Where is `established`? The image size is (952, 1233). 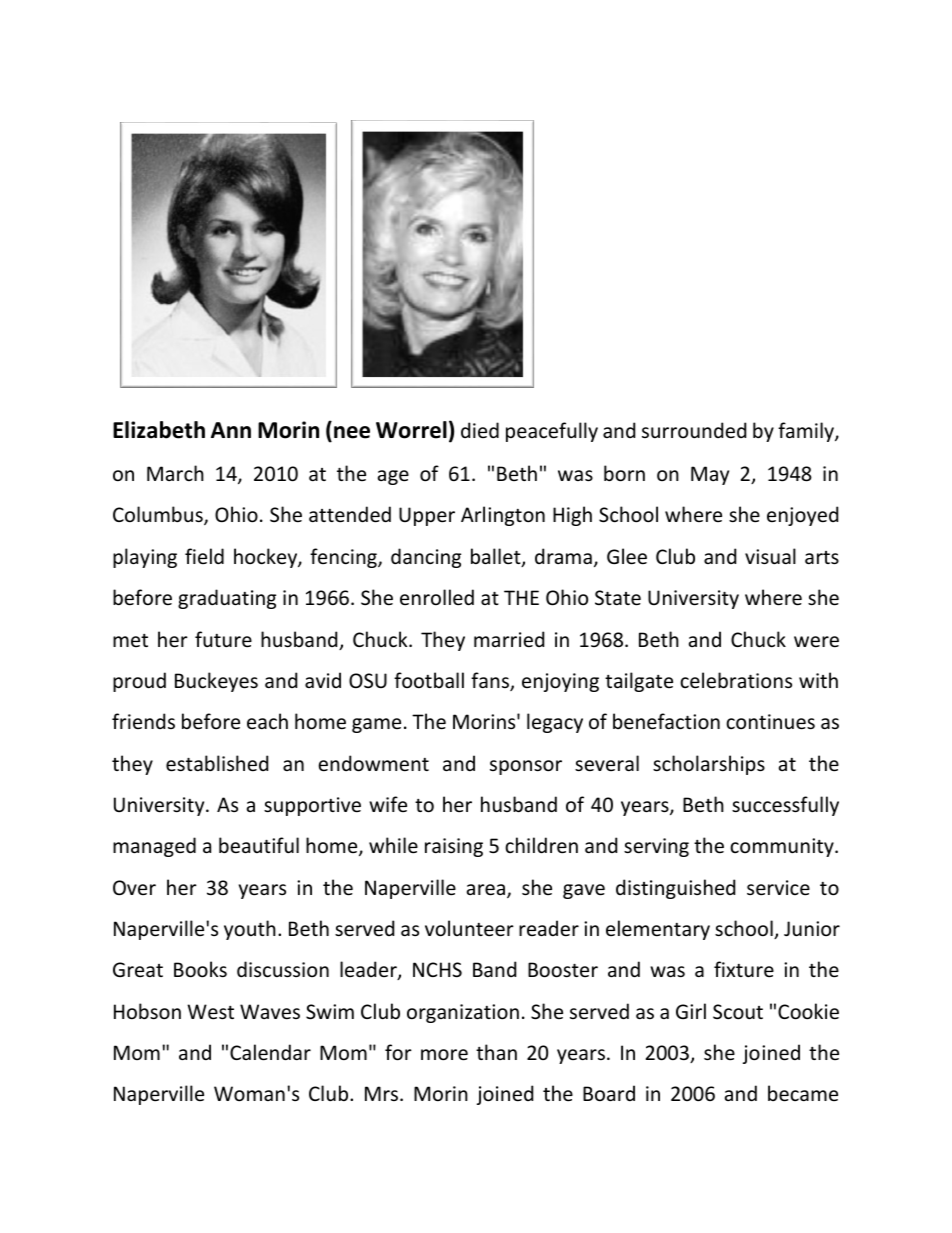 established is located at coordinates (217, 763).
